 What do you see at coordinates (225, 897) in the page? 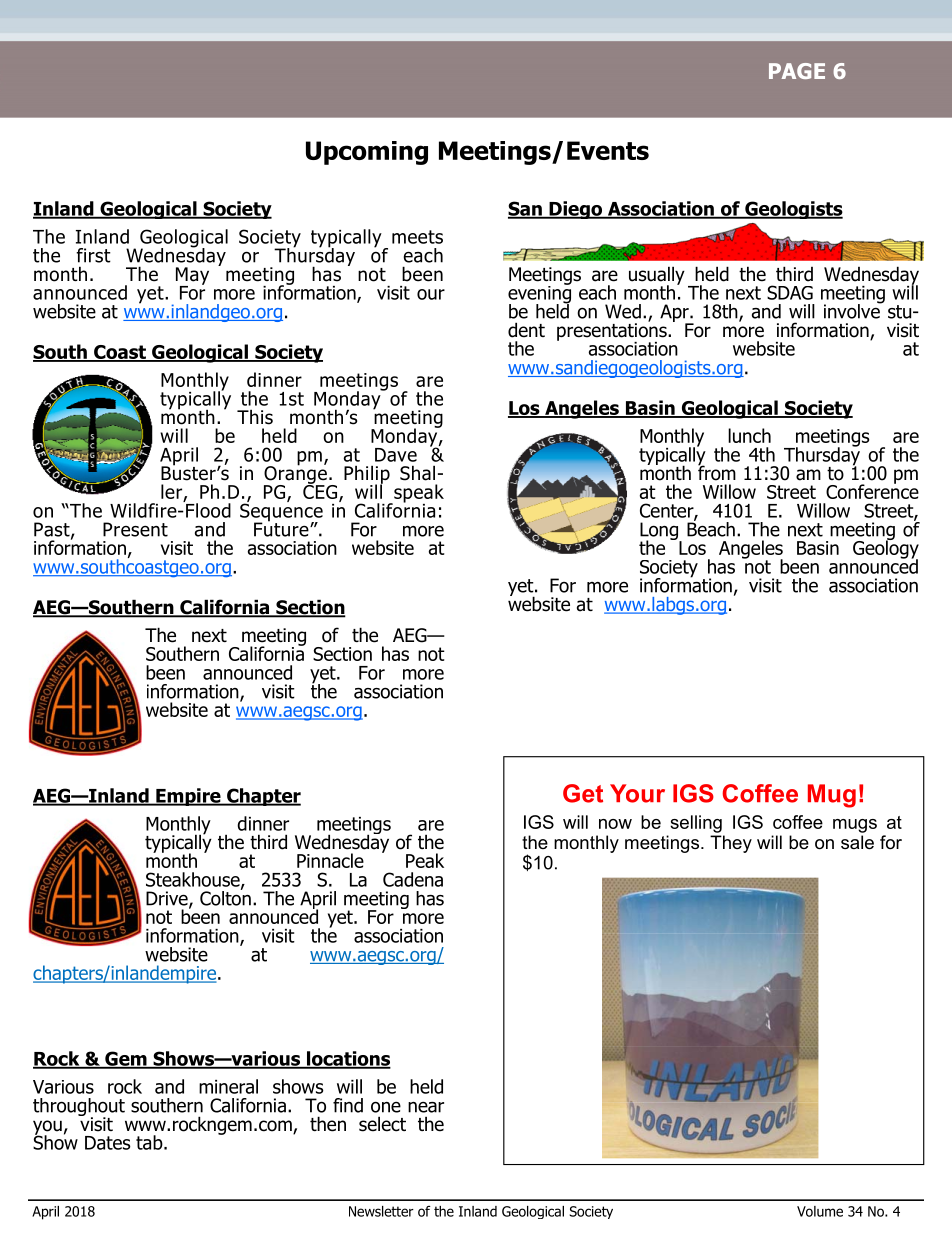
I see `Colton` at bounding box center [225, 897].
